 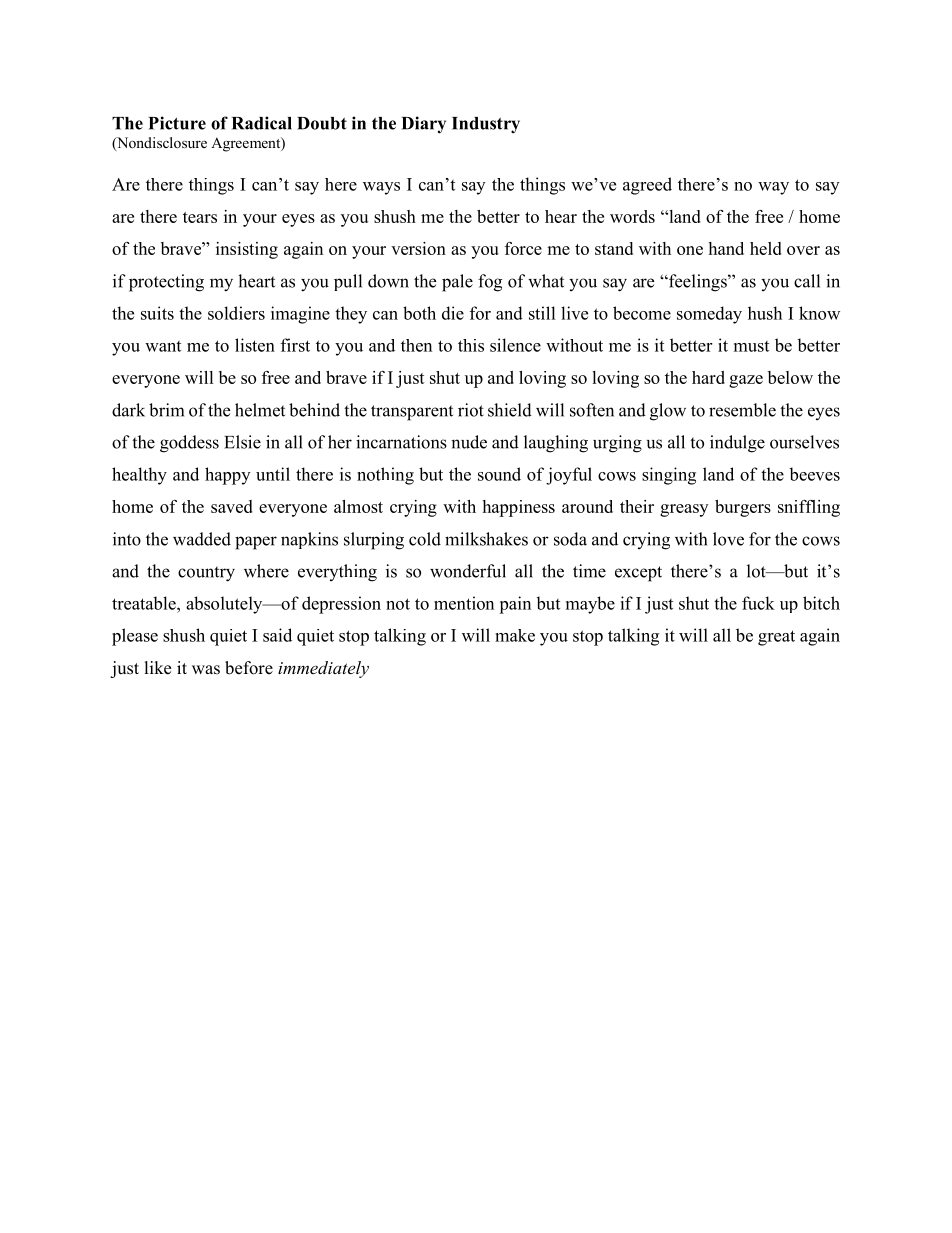 What do you see at coordinates (486, 125) in the screenshot?
I see `Industry` at bounding box center [486, 125].
